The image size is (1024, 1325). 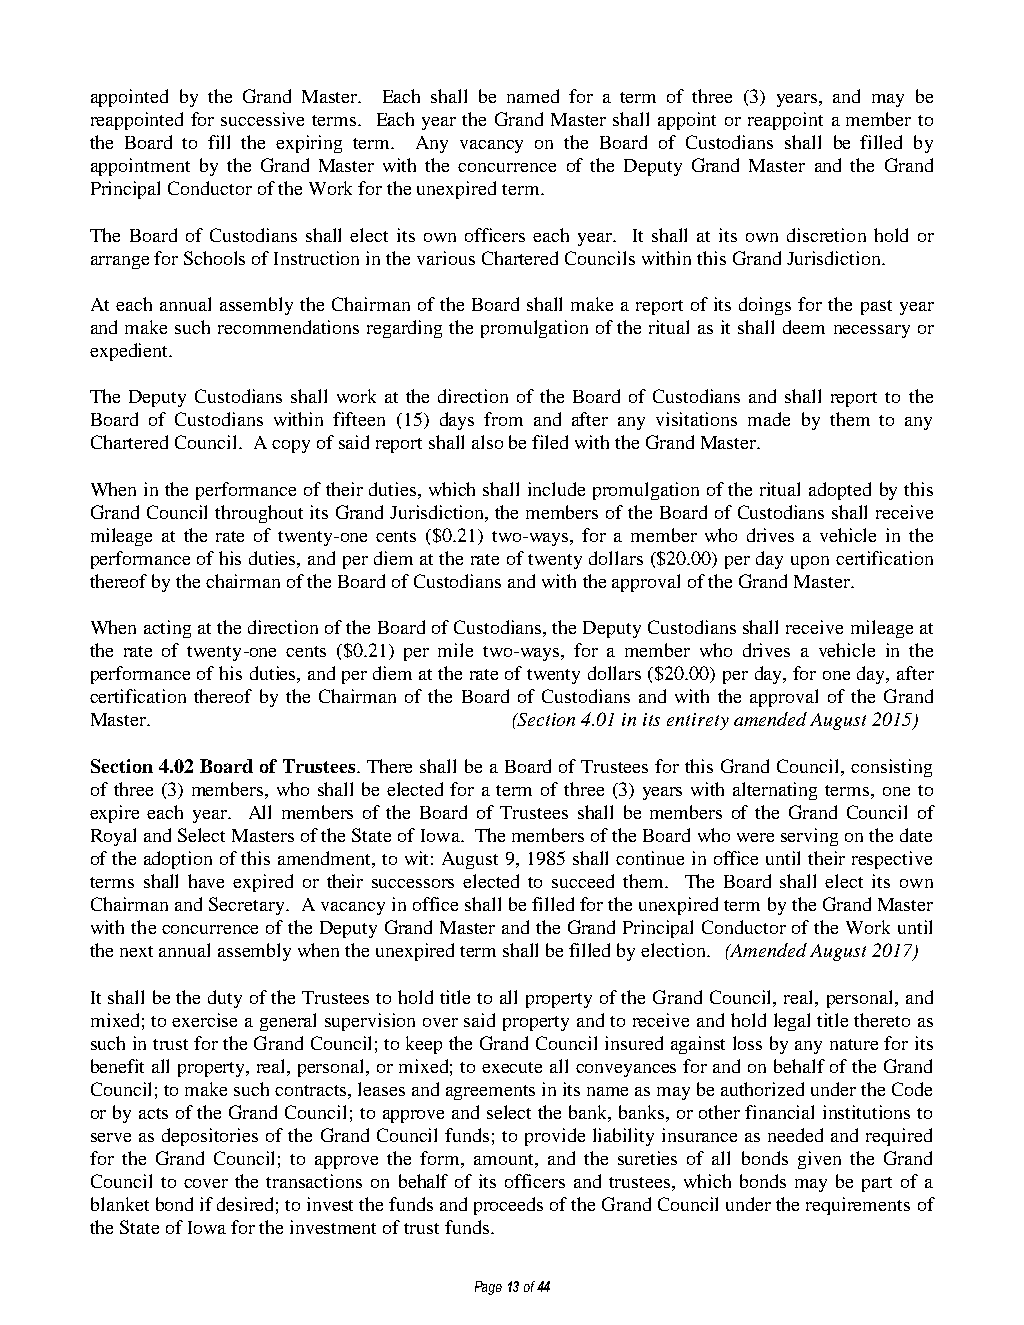 I want to click on various, so click(x=446, y=258).
